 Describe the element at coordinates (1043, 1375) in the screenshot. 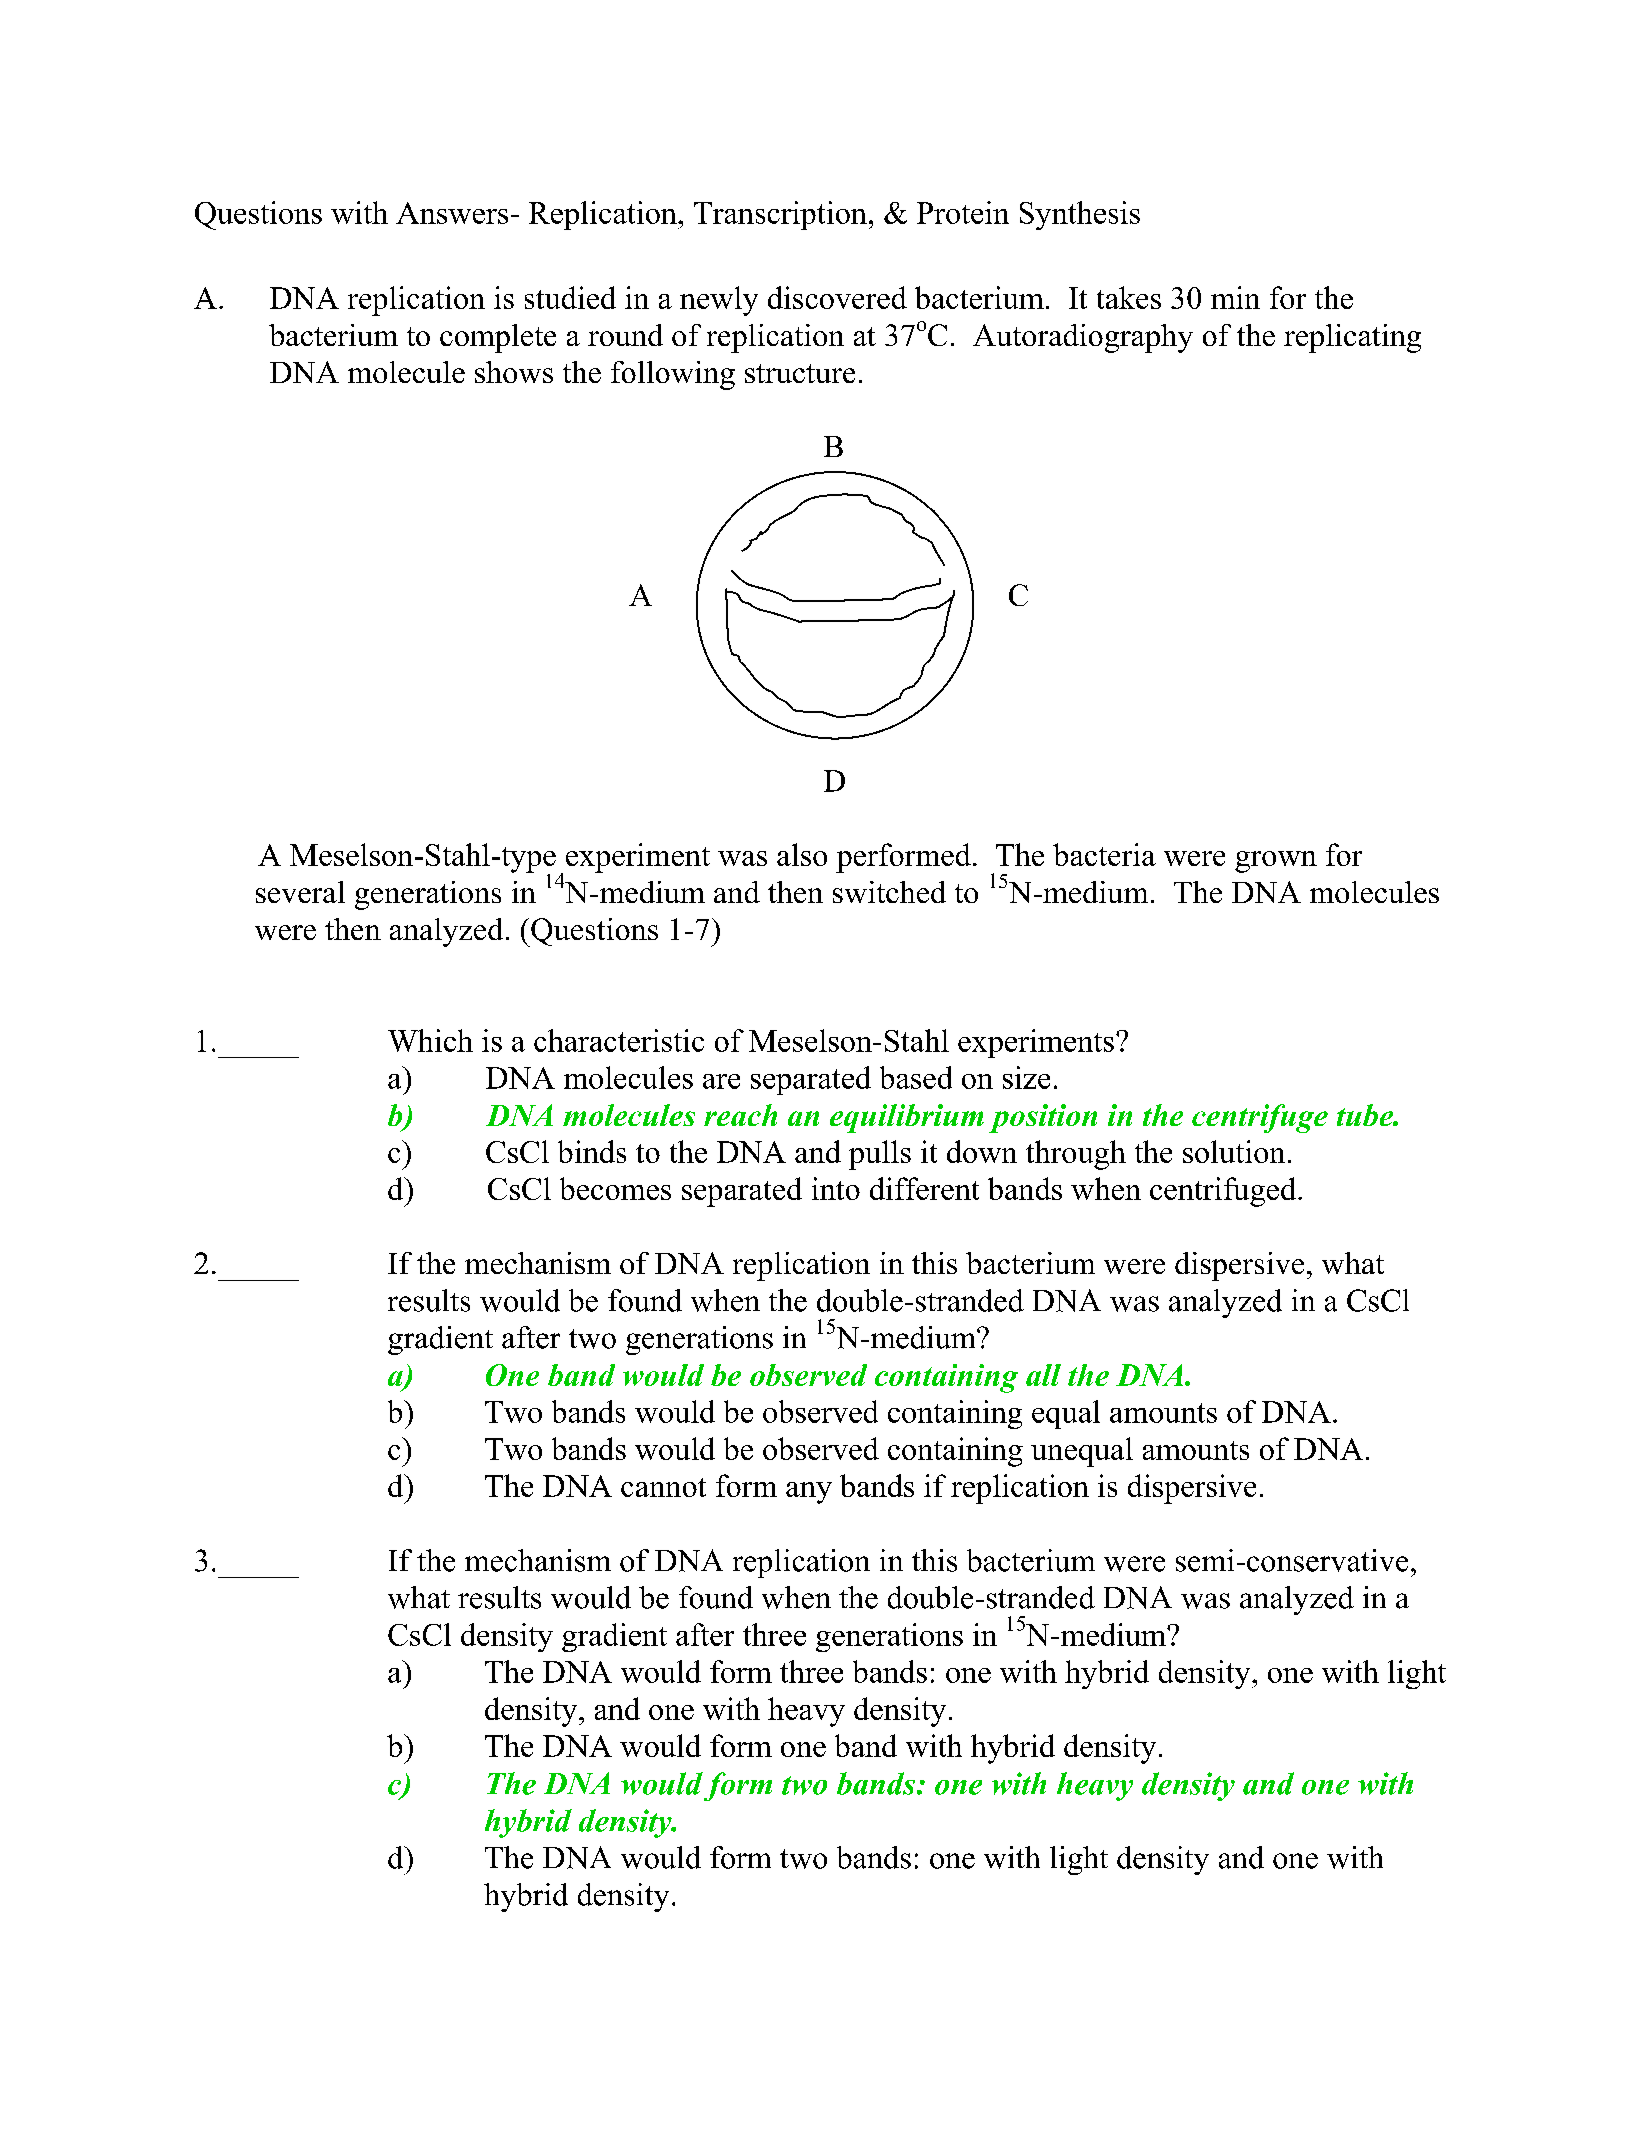

I see `all` at that location.
